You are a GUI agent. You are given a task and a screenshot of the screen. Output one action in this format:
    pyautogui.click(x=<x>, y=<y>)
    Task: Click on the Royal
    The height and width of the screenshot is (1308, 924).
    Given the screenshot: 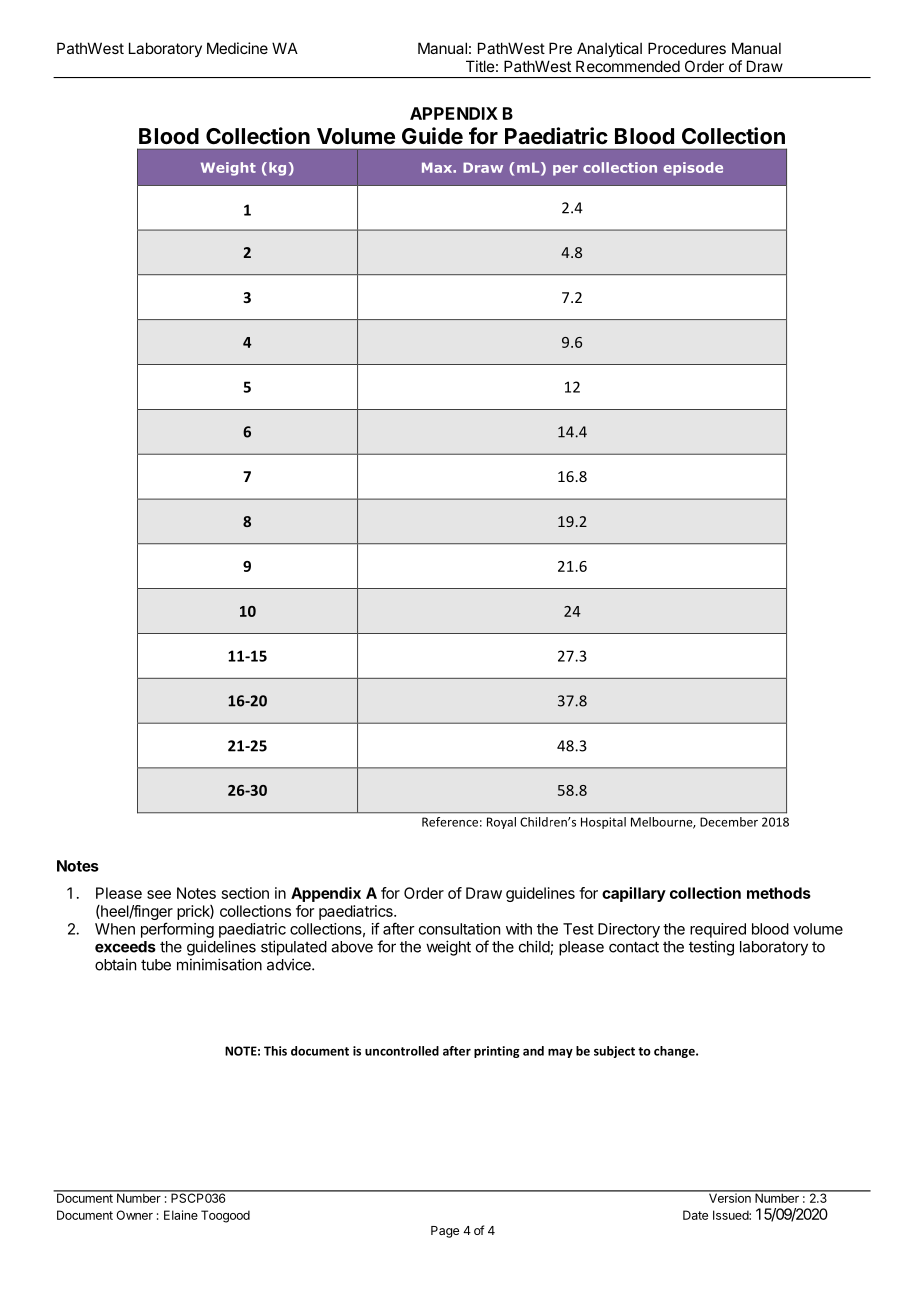 What is the action you would take?
    pyautogui.click(x=501, y=823)
